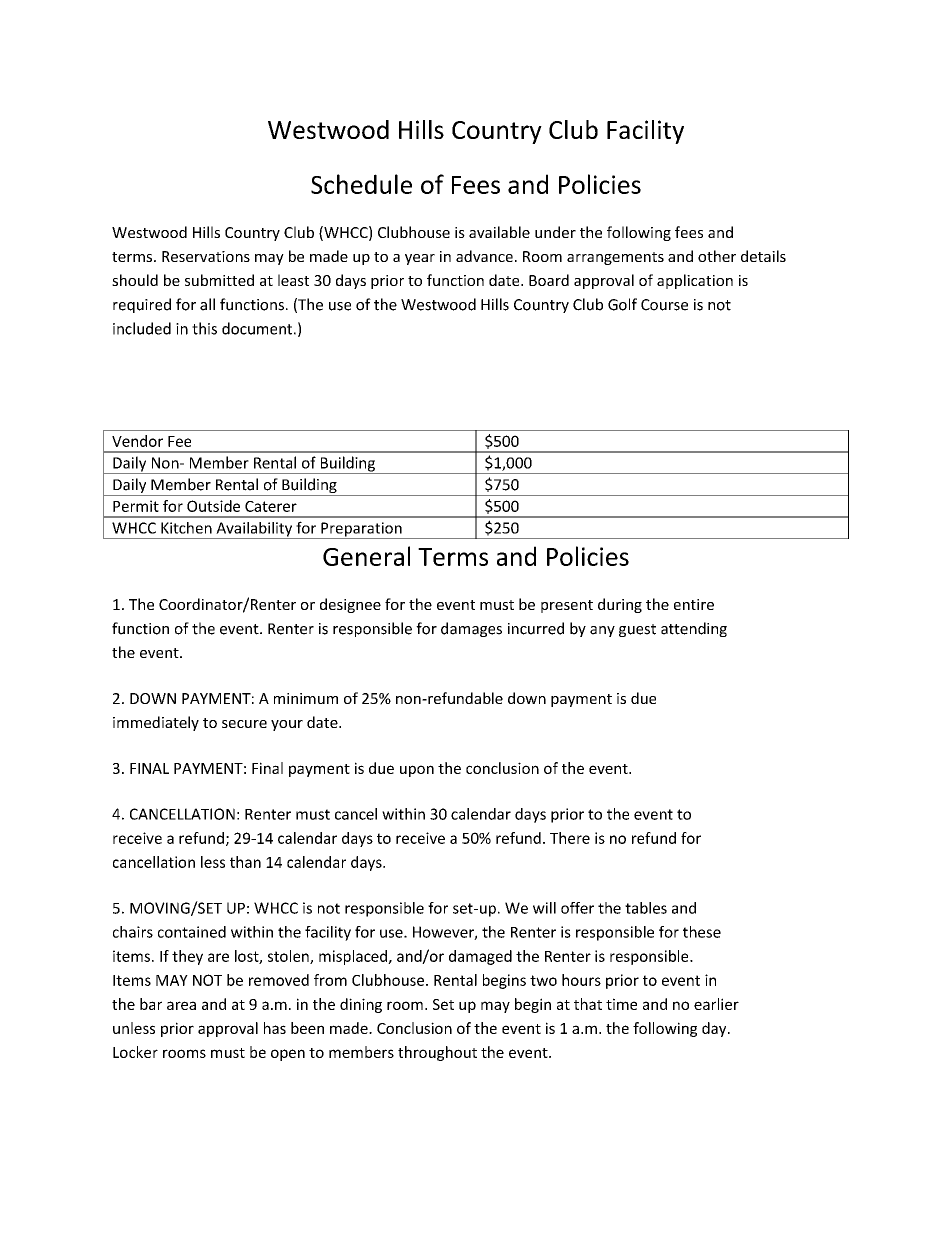  What do you see at coordinates (244, 724) in the screenshot?
I see `secure` at bounding box center [244, 724].
